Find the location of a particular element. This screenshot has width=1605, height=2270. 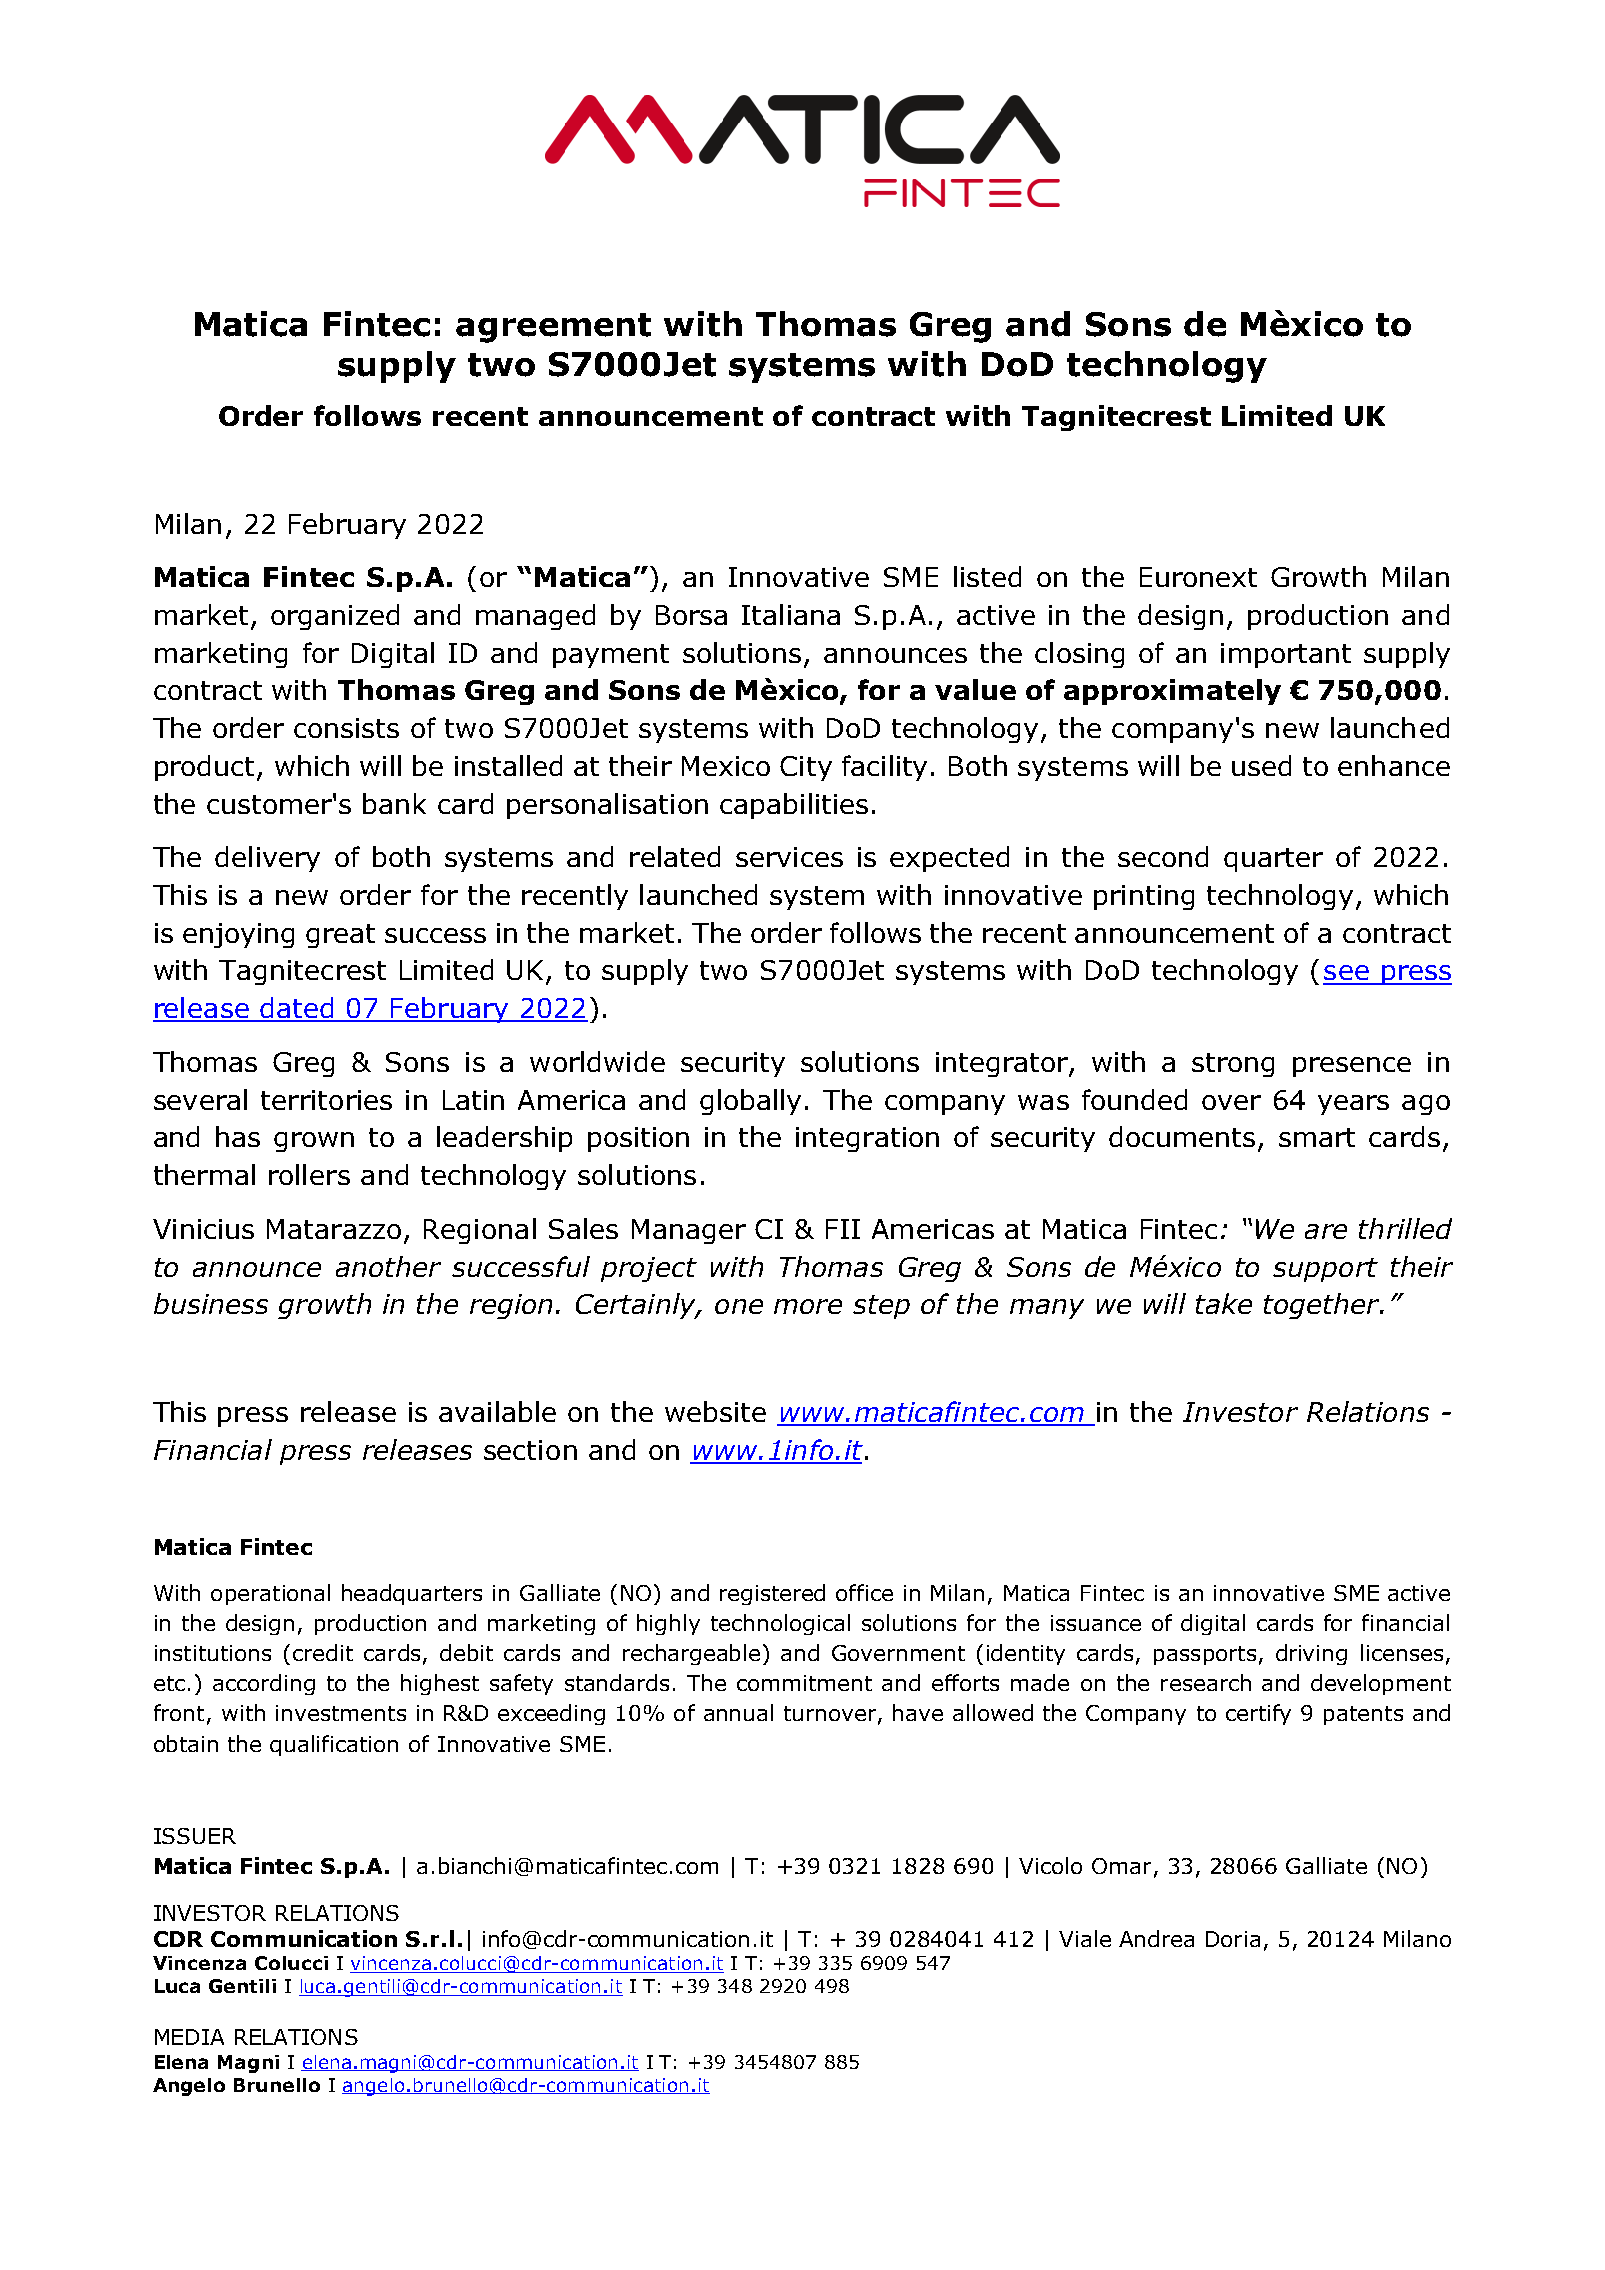

rollers is located at coordinates (309, 1174).
